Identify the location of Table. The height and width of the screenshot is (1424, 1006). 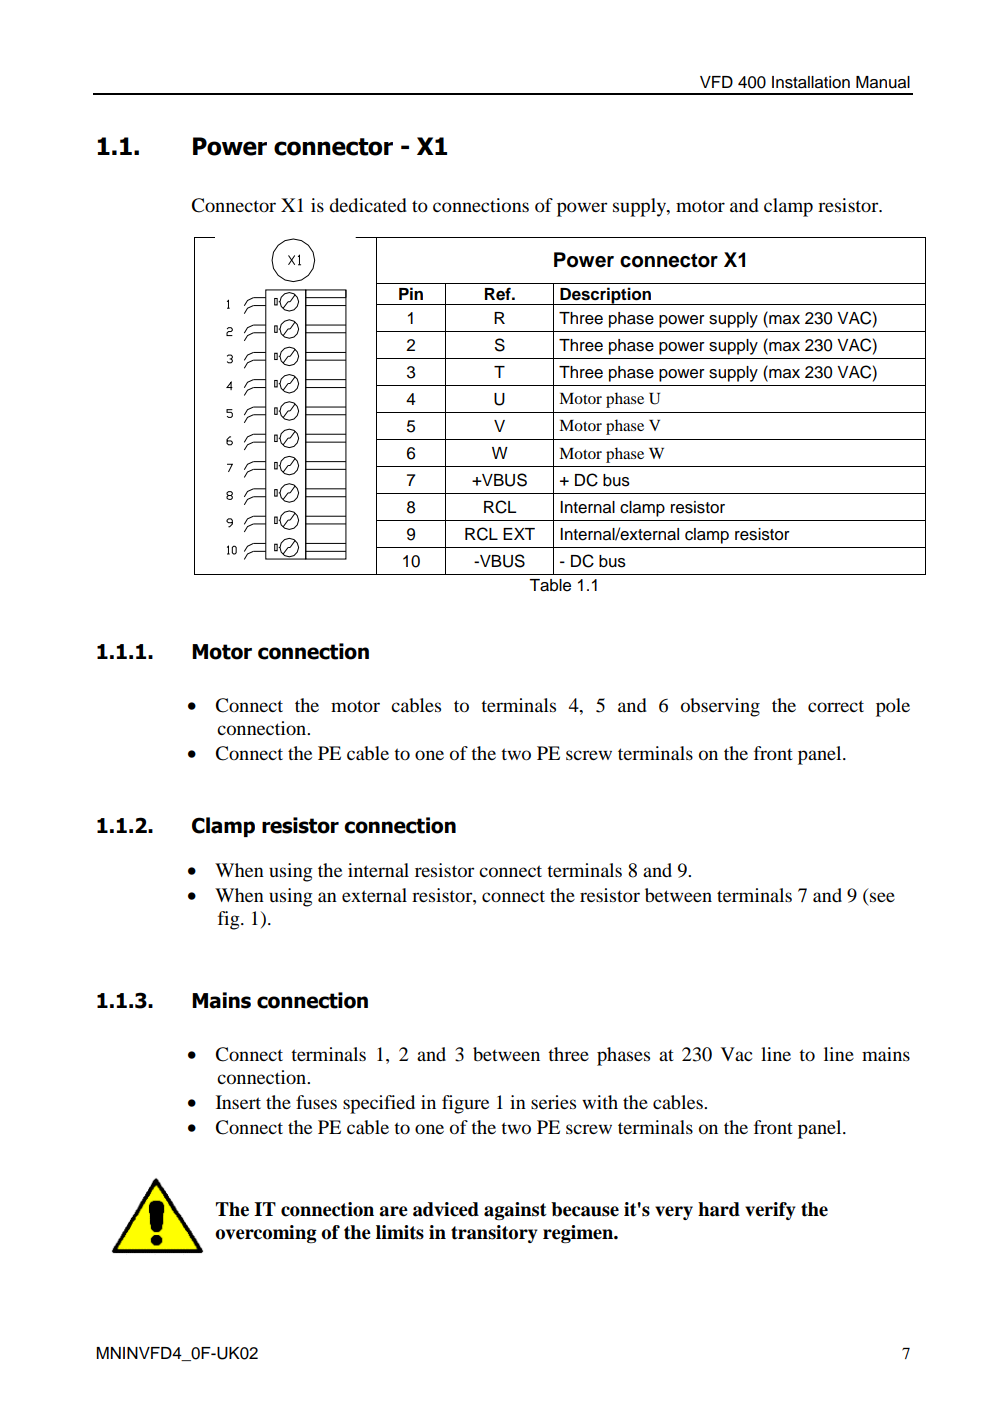
(550, 585).
